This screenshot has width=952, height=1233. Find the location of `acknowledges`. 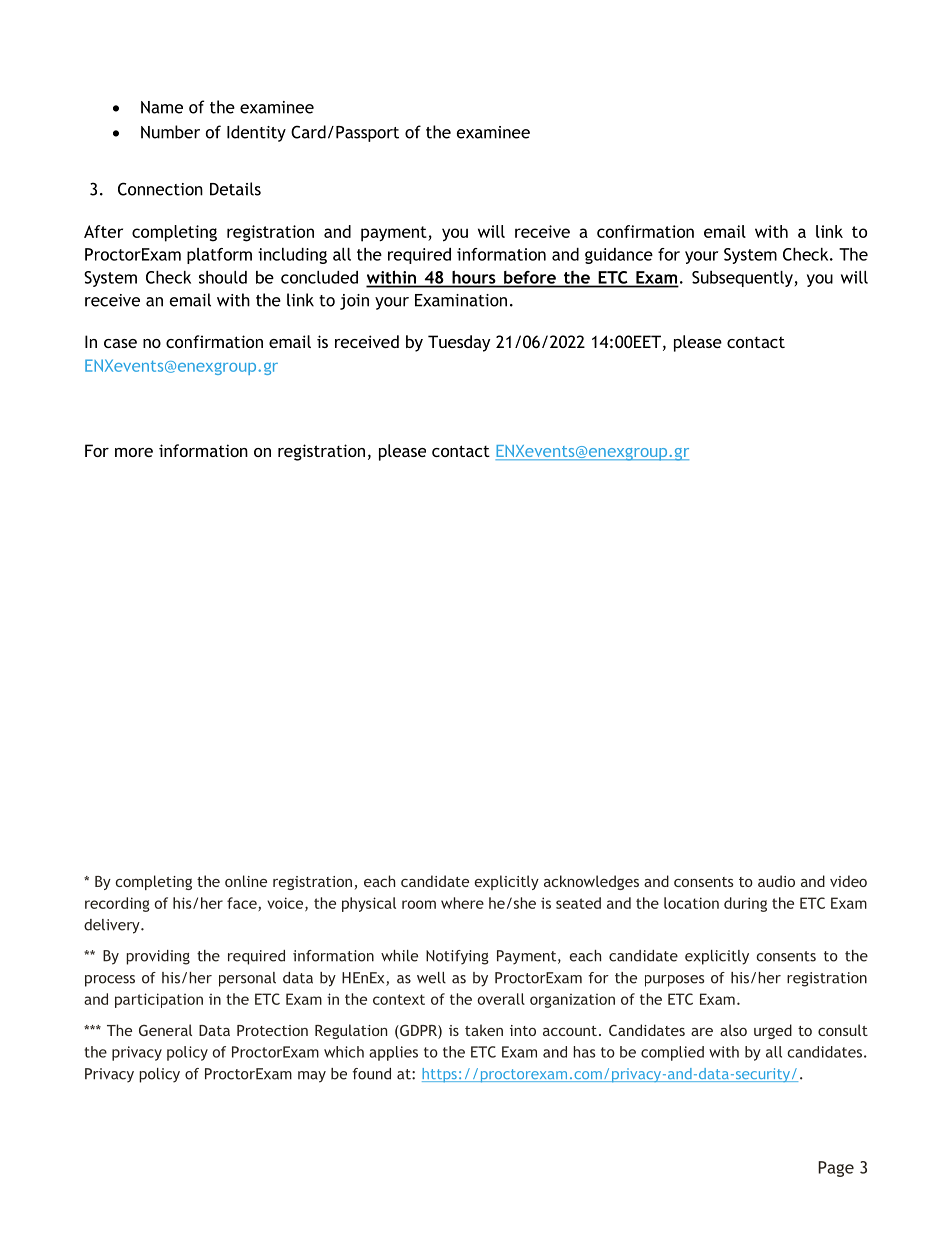

acknowledges is located at coordinates (591, 882).
